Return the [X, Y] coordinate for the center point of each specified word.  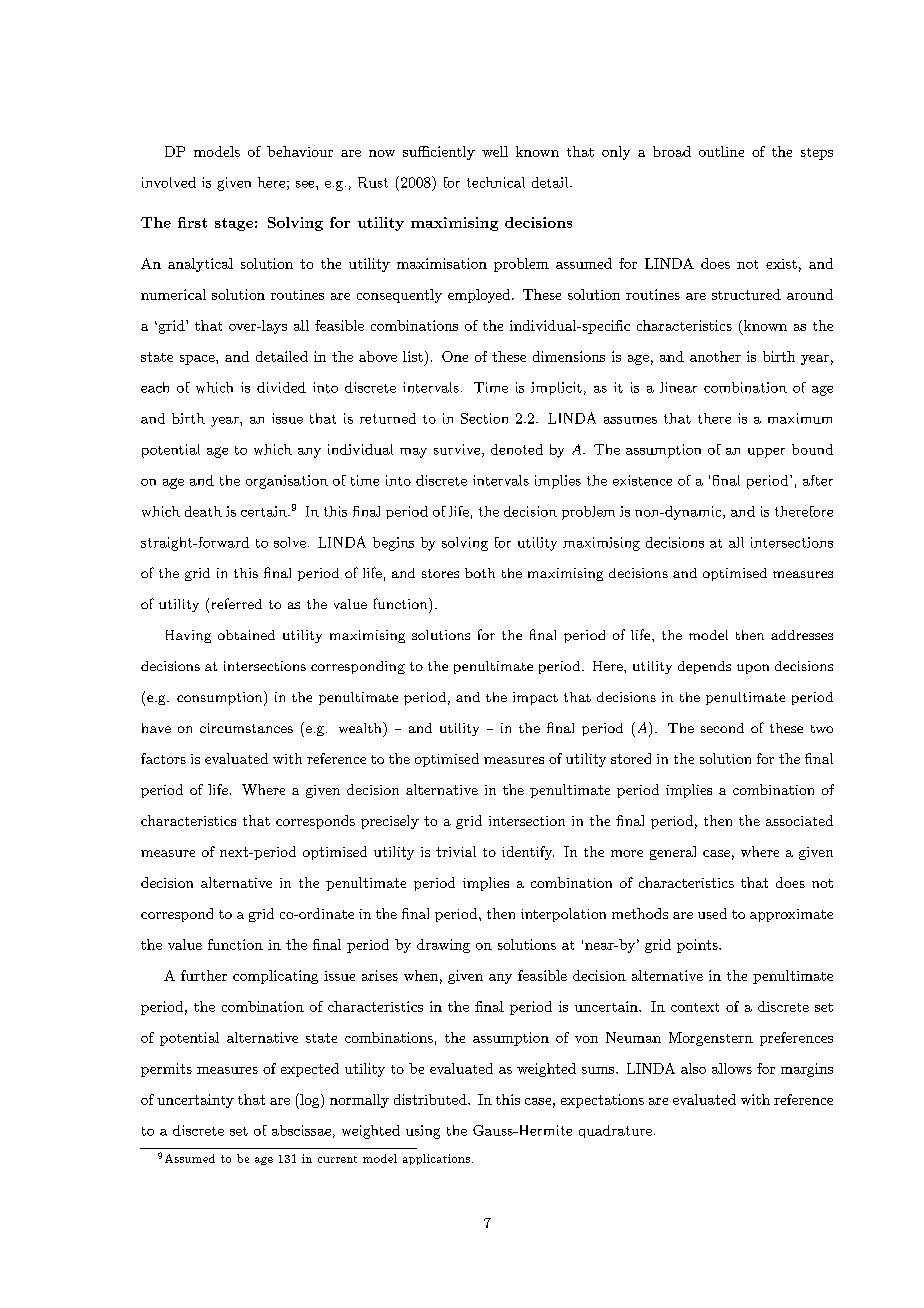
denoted [517, 449]
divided [281, 387]
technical [496, 182]
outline [721, 151]
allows [732, 1068]
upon [753, 669]
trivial [456, 851]
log [310, 1101]
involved [169, 182]
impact [535, 698]
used [712, 913]
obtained [246, 635]
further [204, 975]
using [423, 1132]
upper [766, 453]
